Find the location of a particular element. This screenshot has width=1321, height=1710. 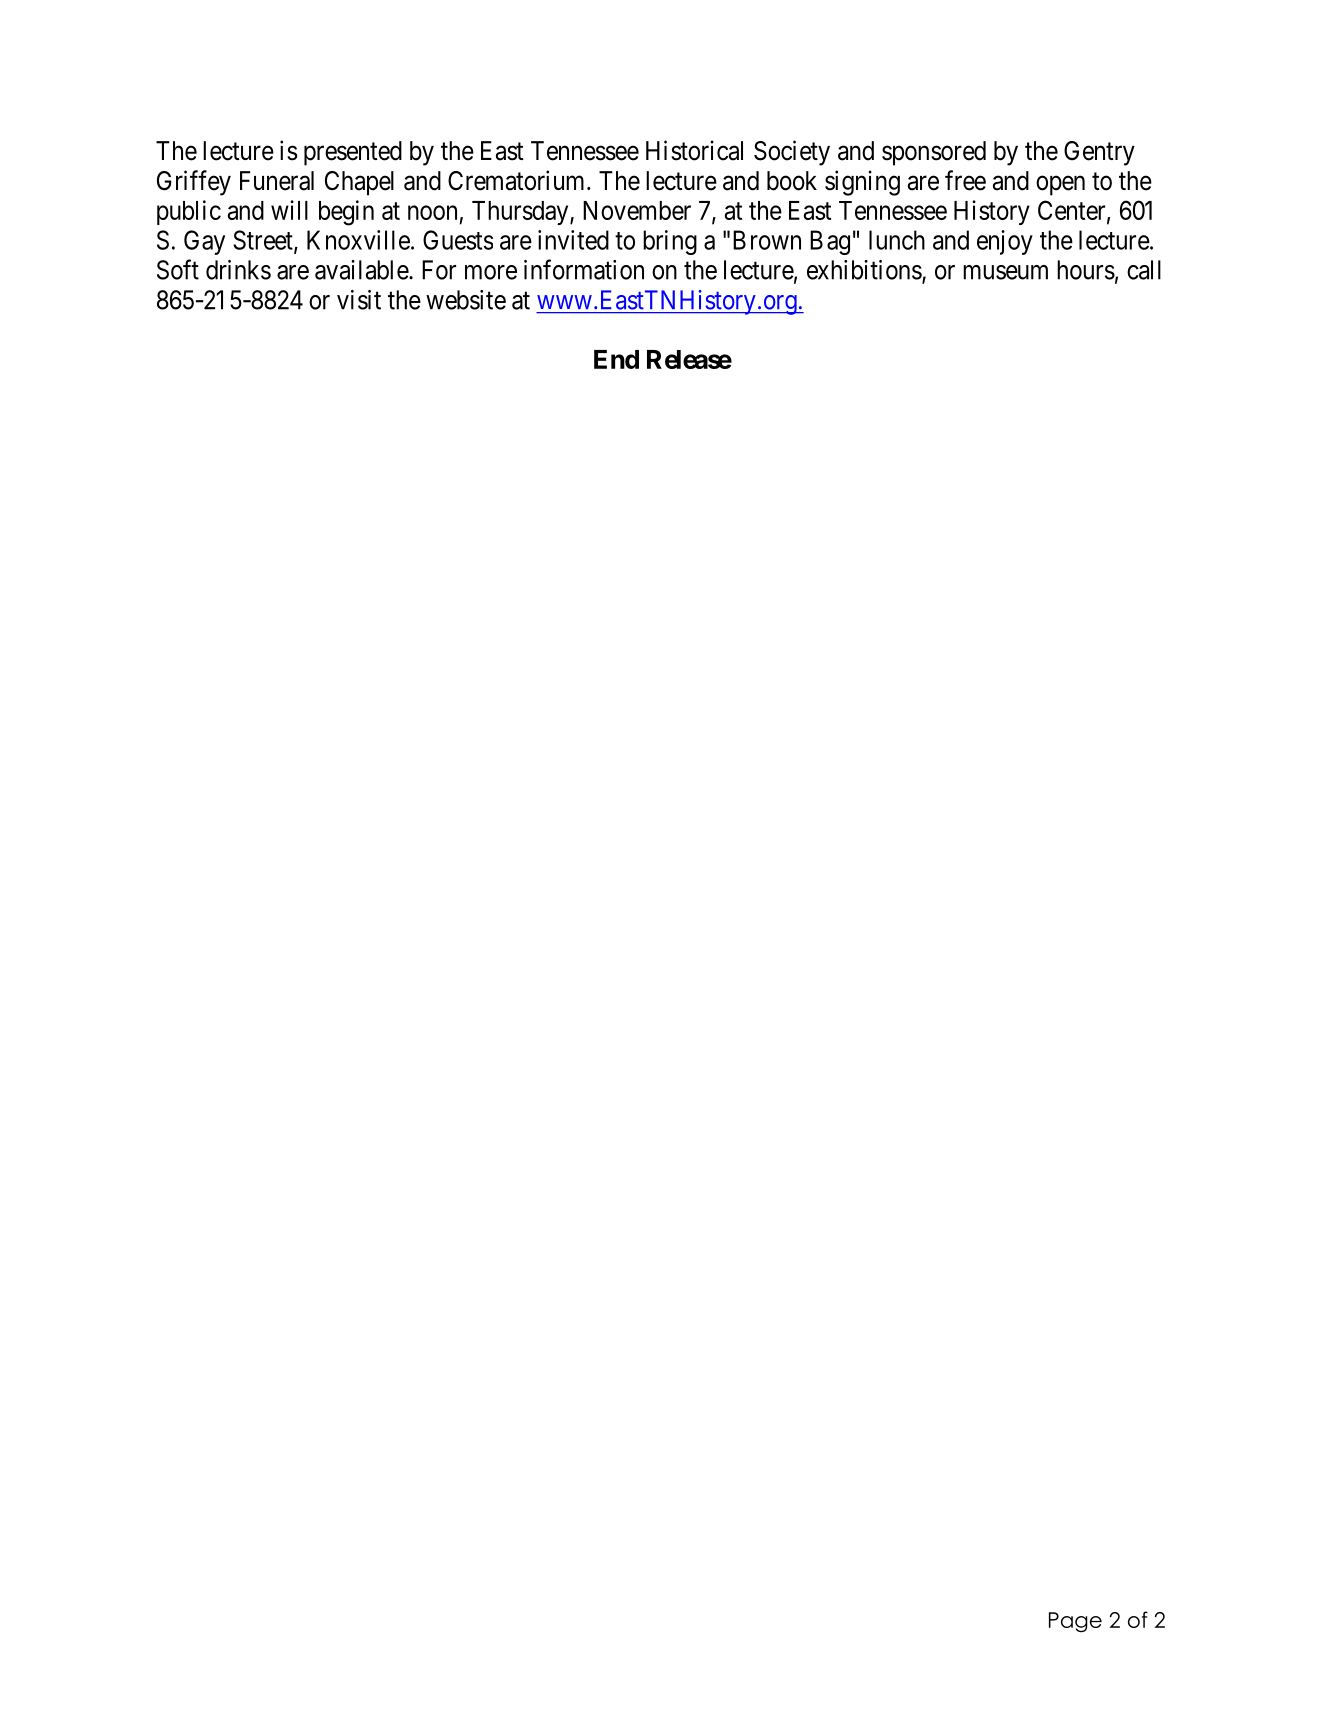

museum is located at coordinates (1005, 272).
